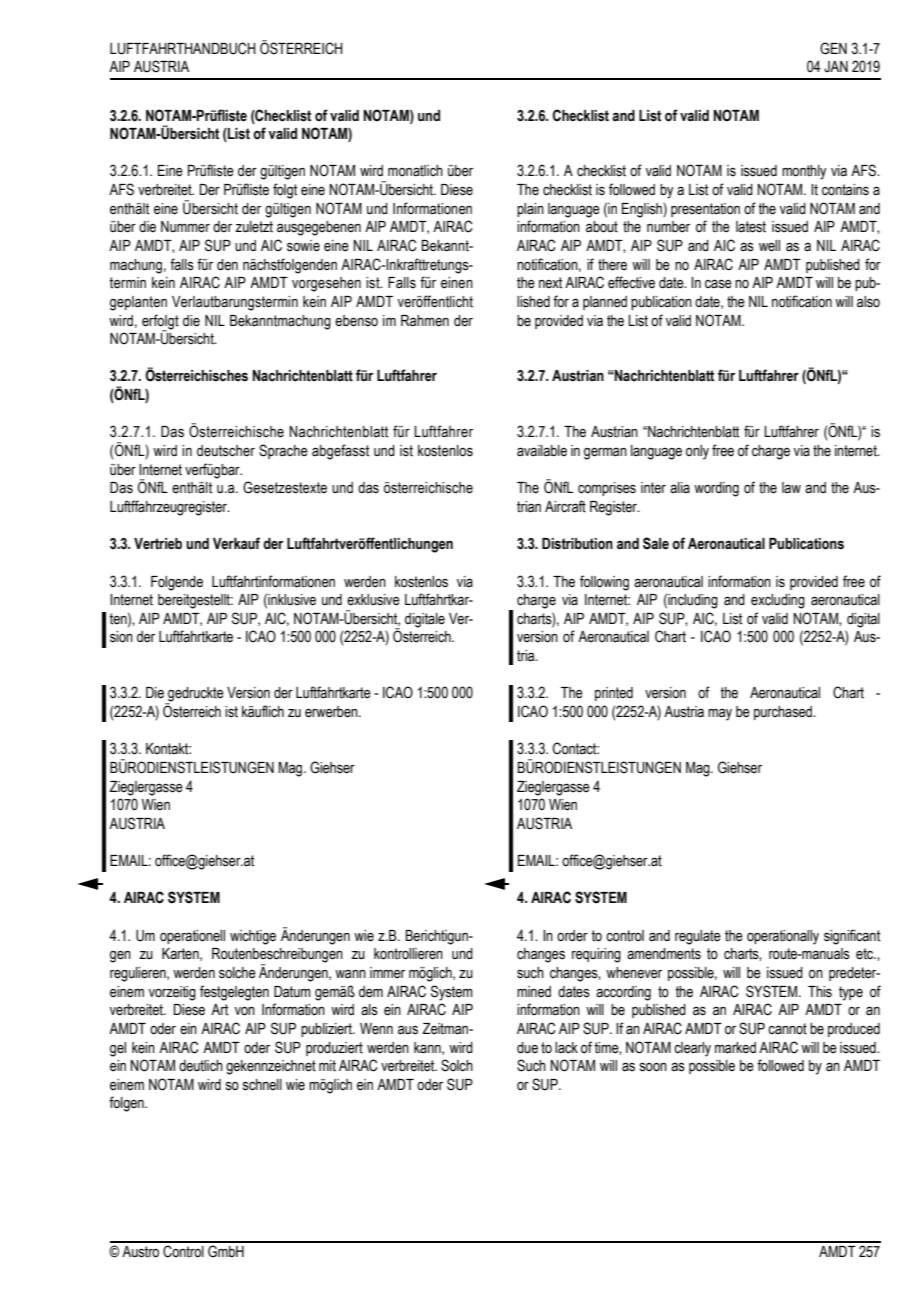 The width and height of the document is (924, 1308). Describe the element at coordinates (836, 67) in the document. I see `JAN` at that location.
